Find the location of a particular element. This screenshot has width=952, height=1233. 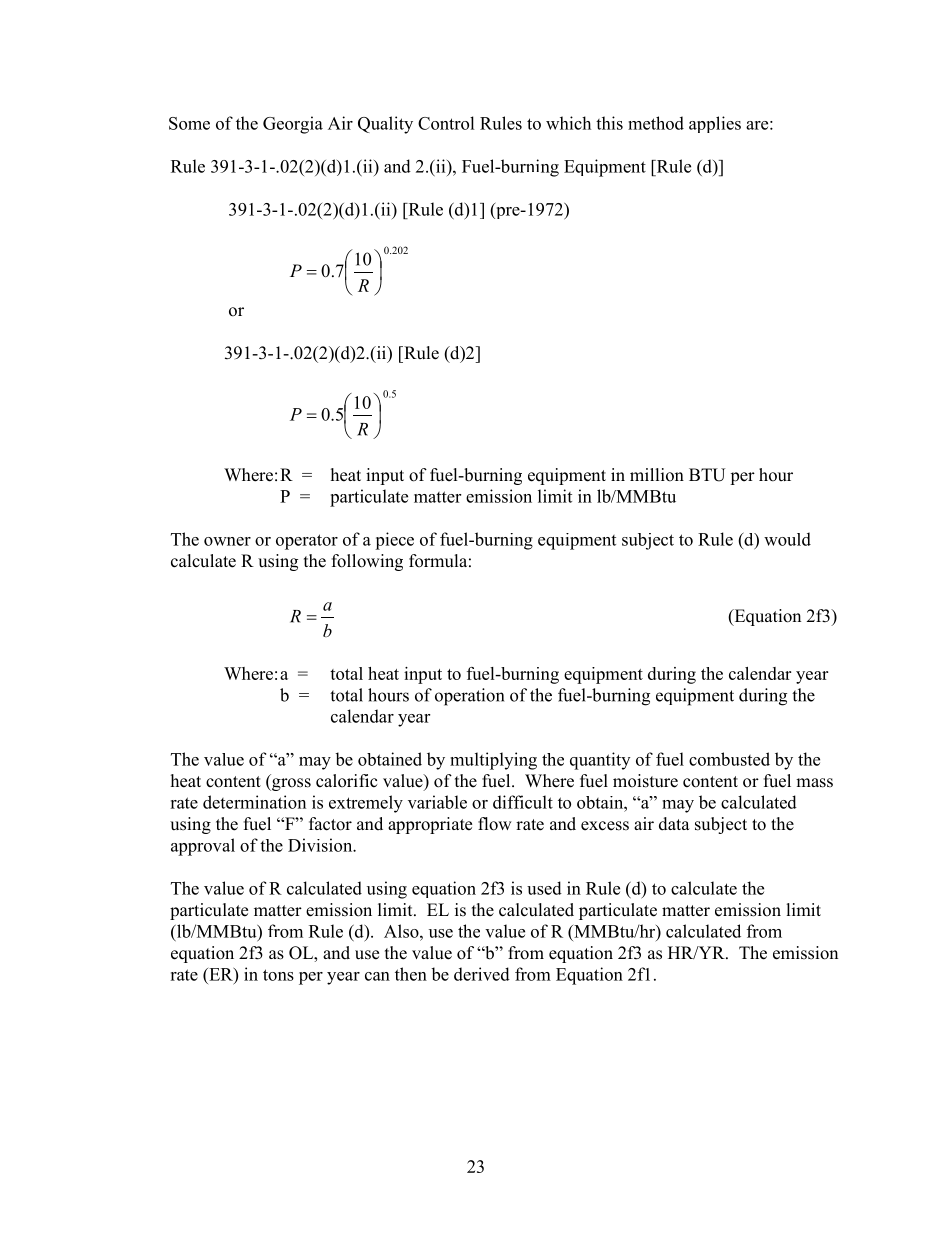

Georgia is located at coordinates (293, 125).
